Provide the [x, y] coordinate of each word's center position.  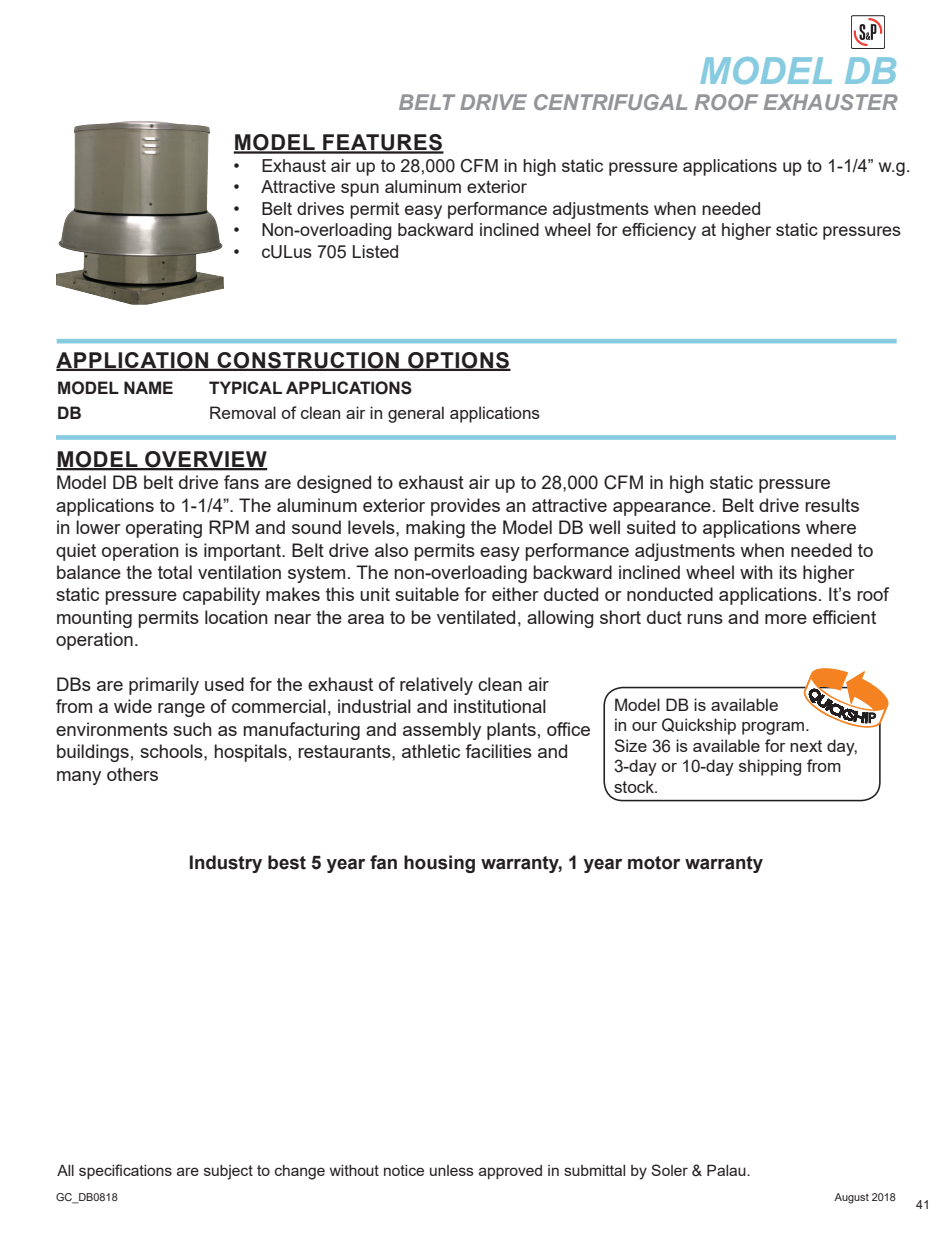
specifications [125, 1171]
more [786, 619]
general [416, 414]
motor [654, 863]
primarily [164, 686]
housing [439, 864]
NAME [148, 387]
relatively [436, 686]
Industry [226, 864]
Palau [727, 1170]
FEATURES [382, 143]
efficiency [659, 231]
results [832, 505]
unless [452, 1170]
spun [360, 190]
